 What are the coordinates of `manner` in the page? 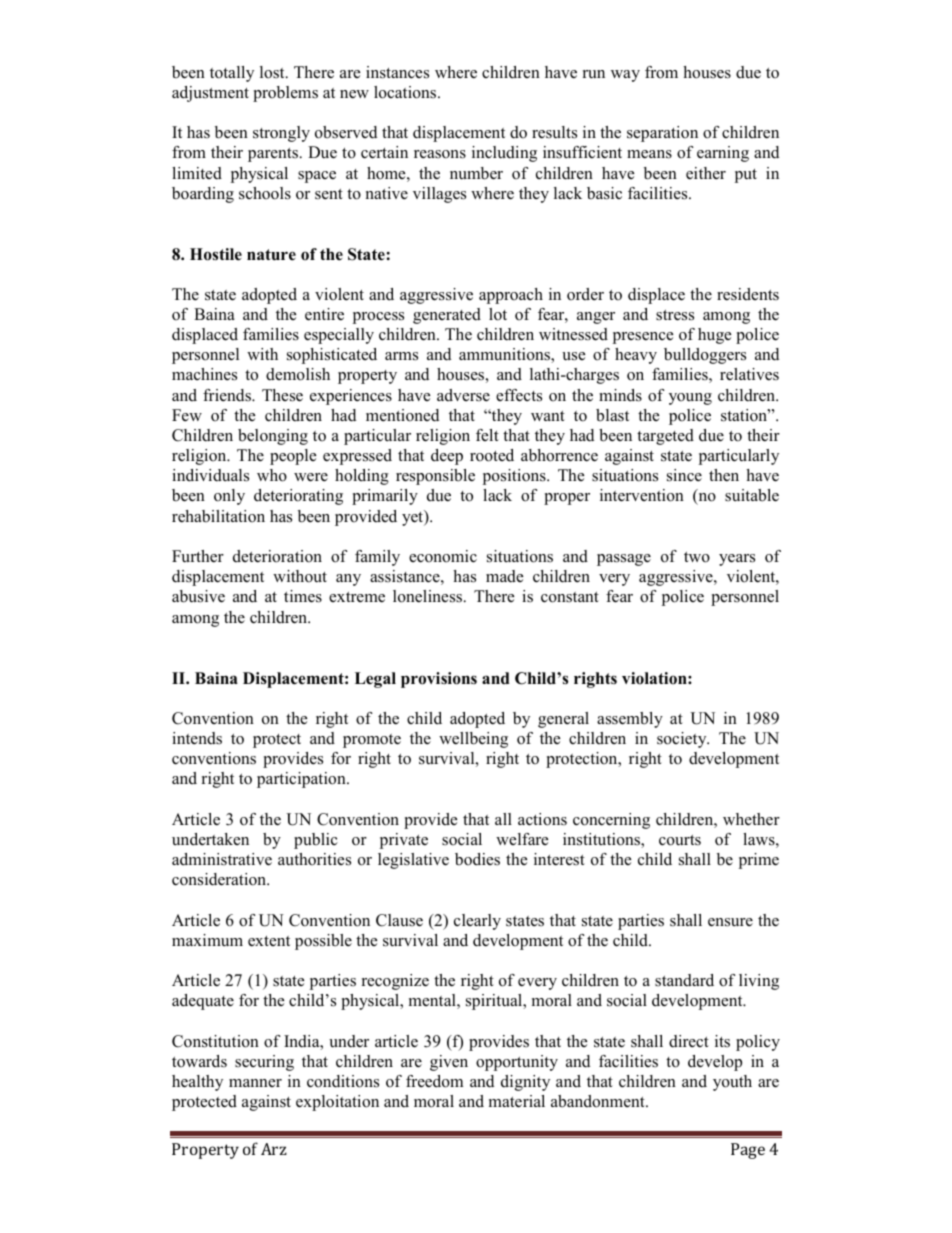 It's located at (255, 1083).
